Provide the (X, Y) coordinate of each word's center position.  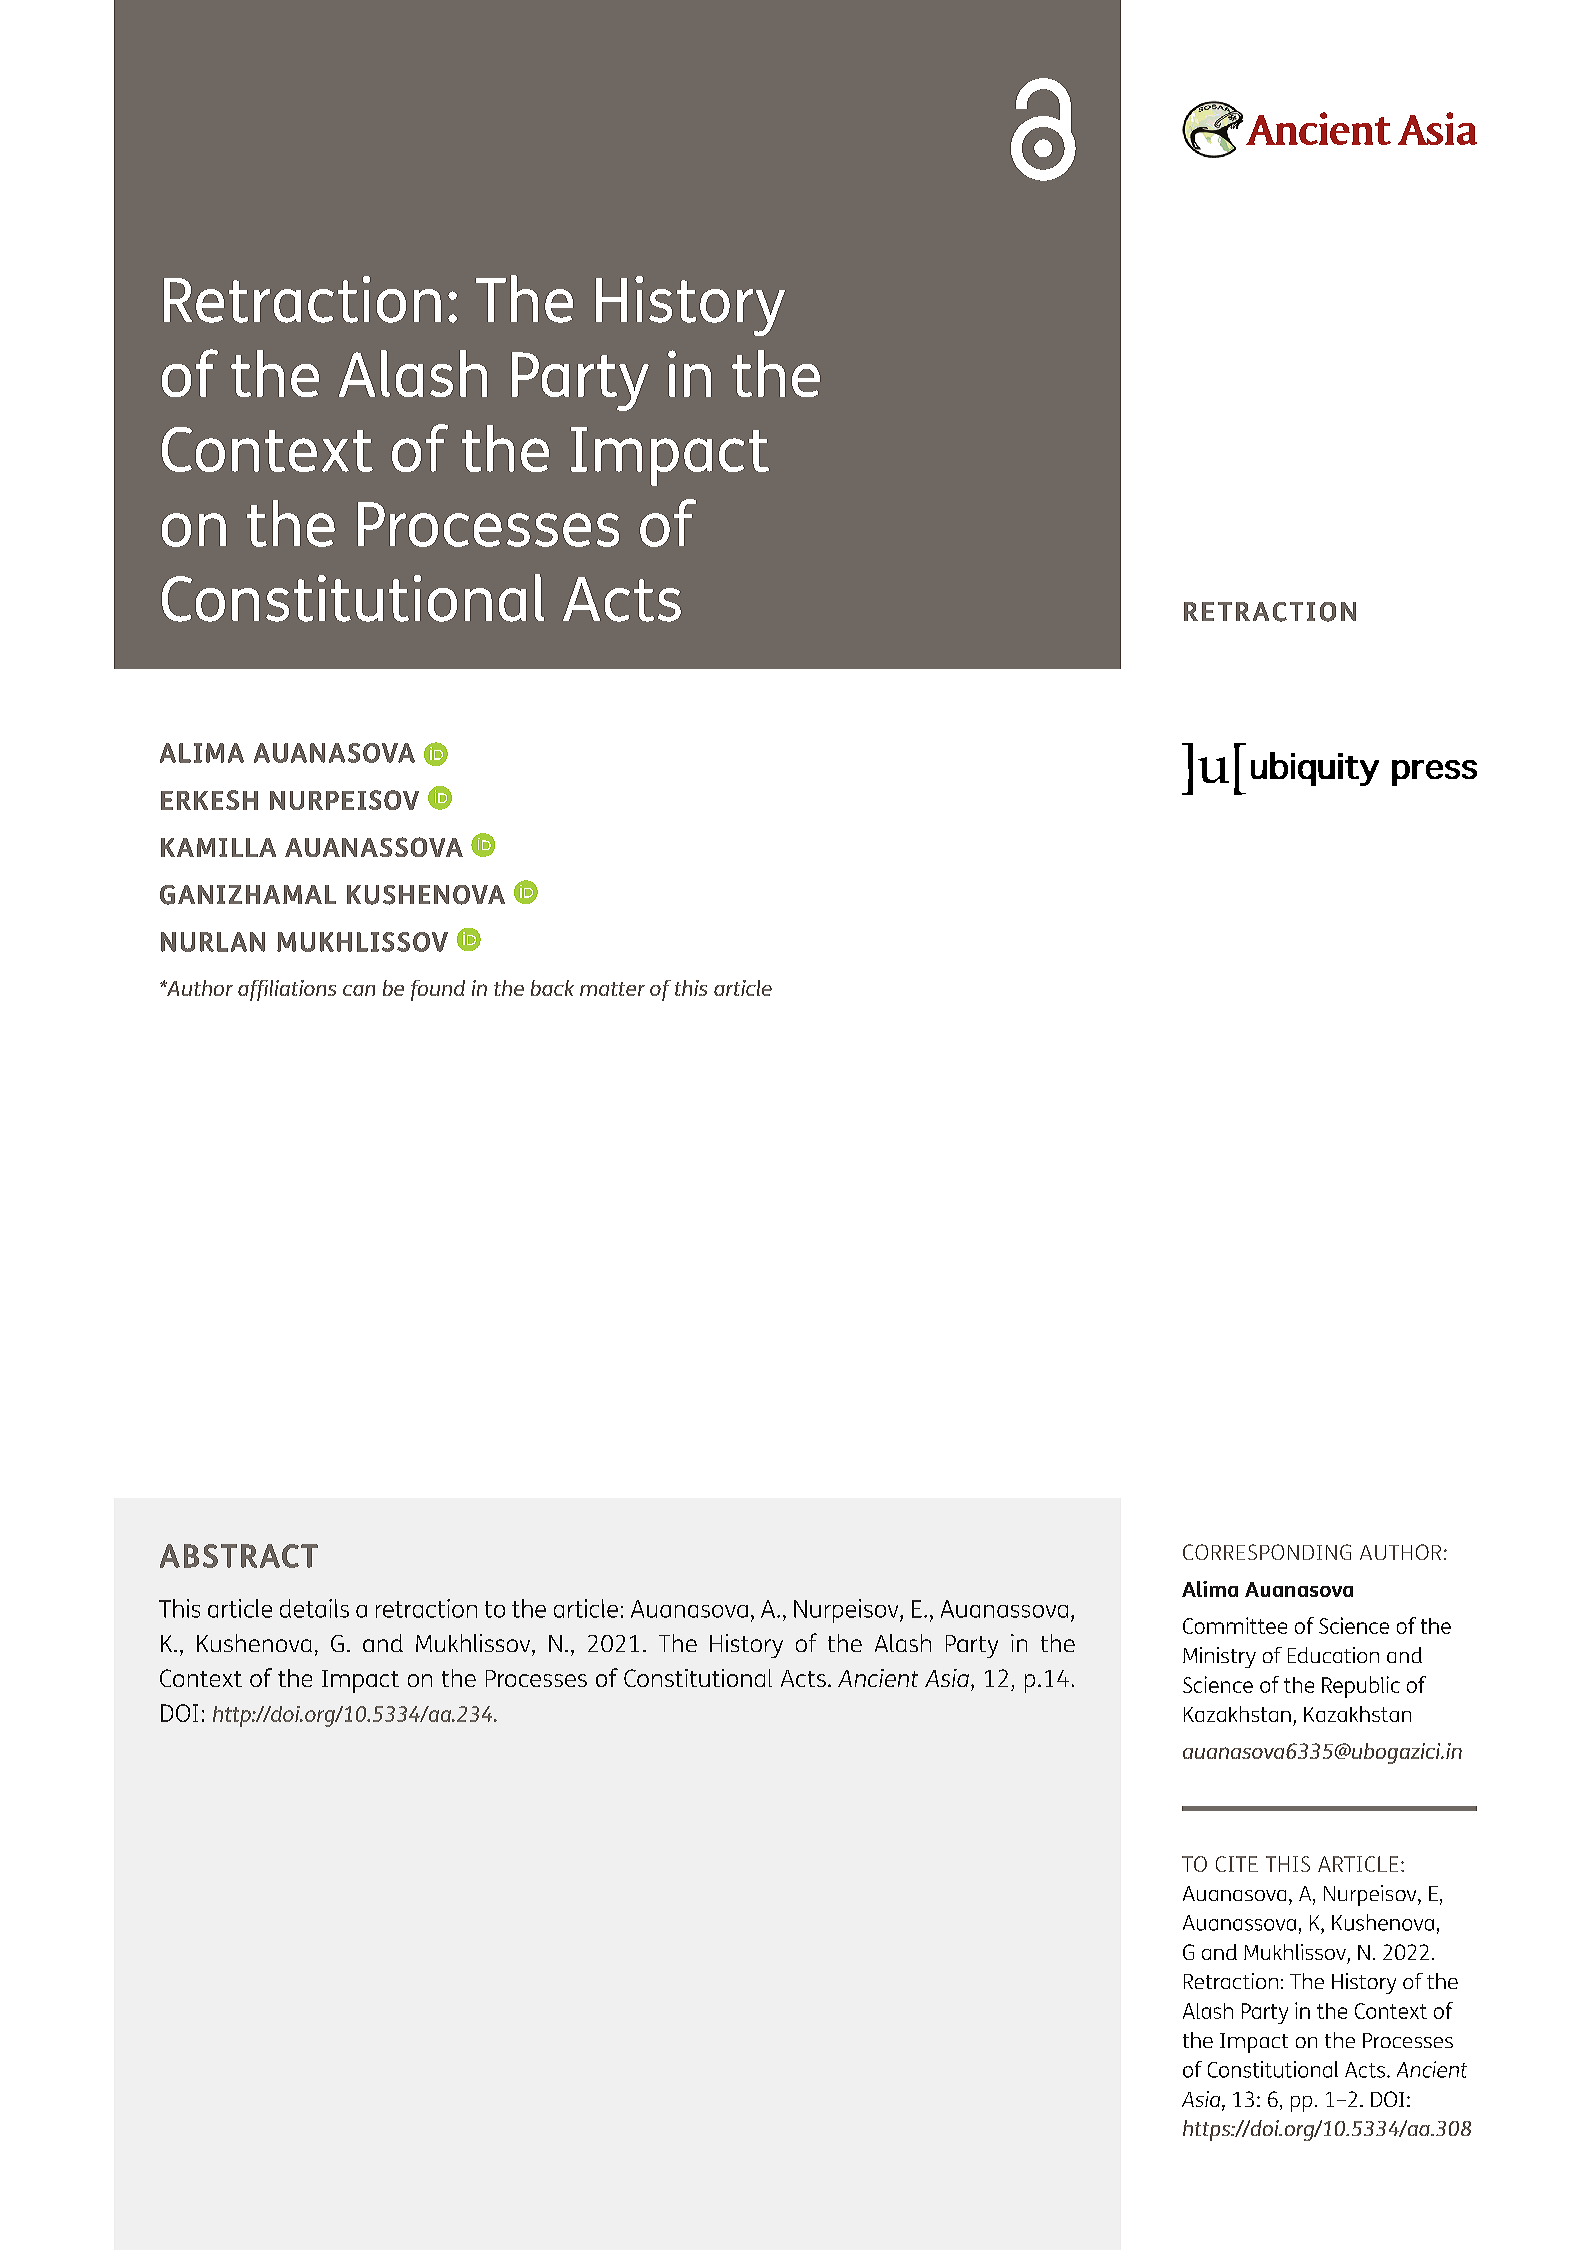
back (552, 988)
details (314, 1608)
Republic (1361, 1687)
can (359, 990)
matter (612, 989)
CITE (1237, 1864)
